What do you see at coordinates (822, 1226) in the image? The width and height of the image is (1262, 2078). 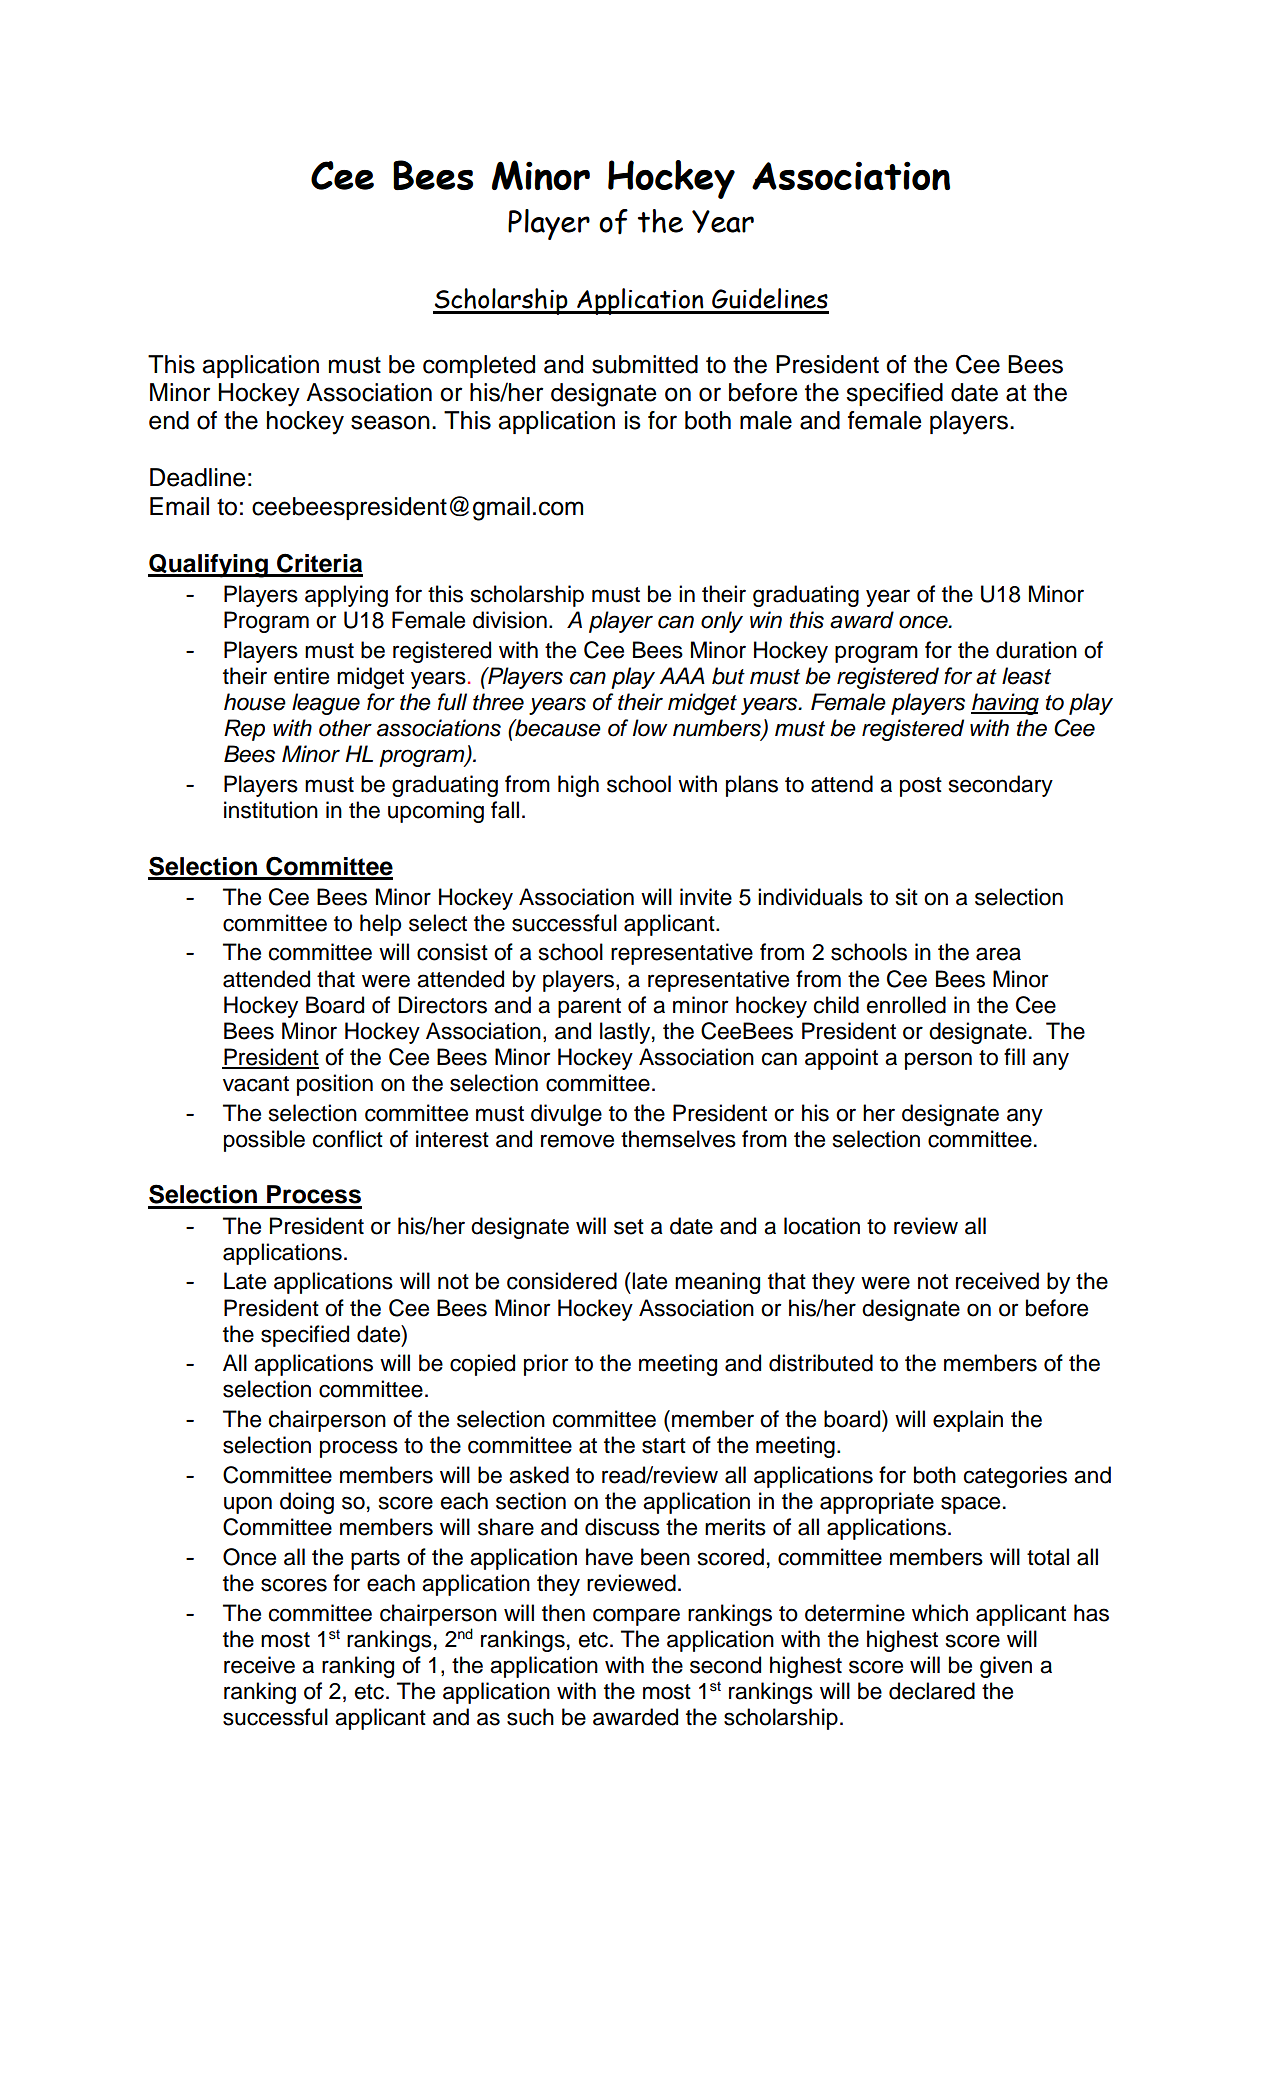 I see `location` at bounding box center [822, 1226].
